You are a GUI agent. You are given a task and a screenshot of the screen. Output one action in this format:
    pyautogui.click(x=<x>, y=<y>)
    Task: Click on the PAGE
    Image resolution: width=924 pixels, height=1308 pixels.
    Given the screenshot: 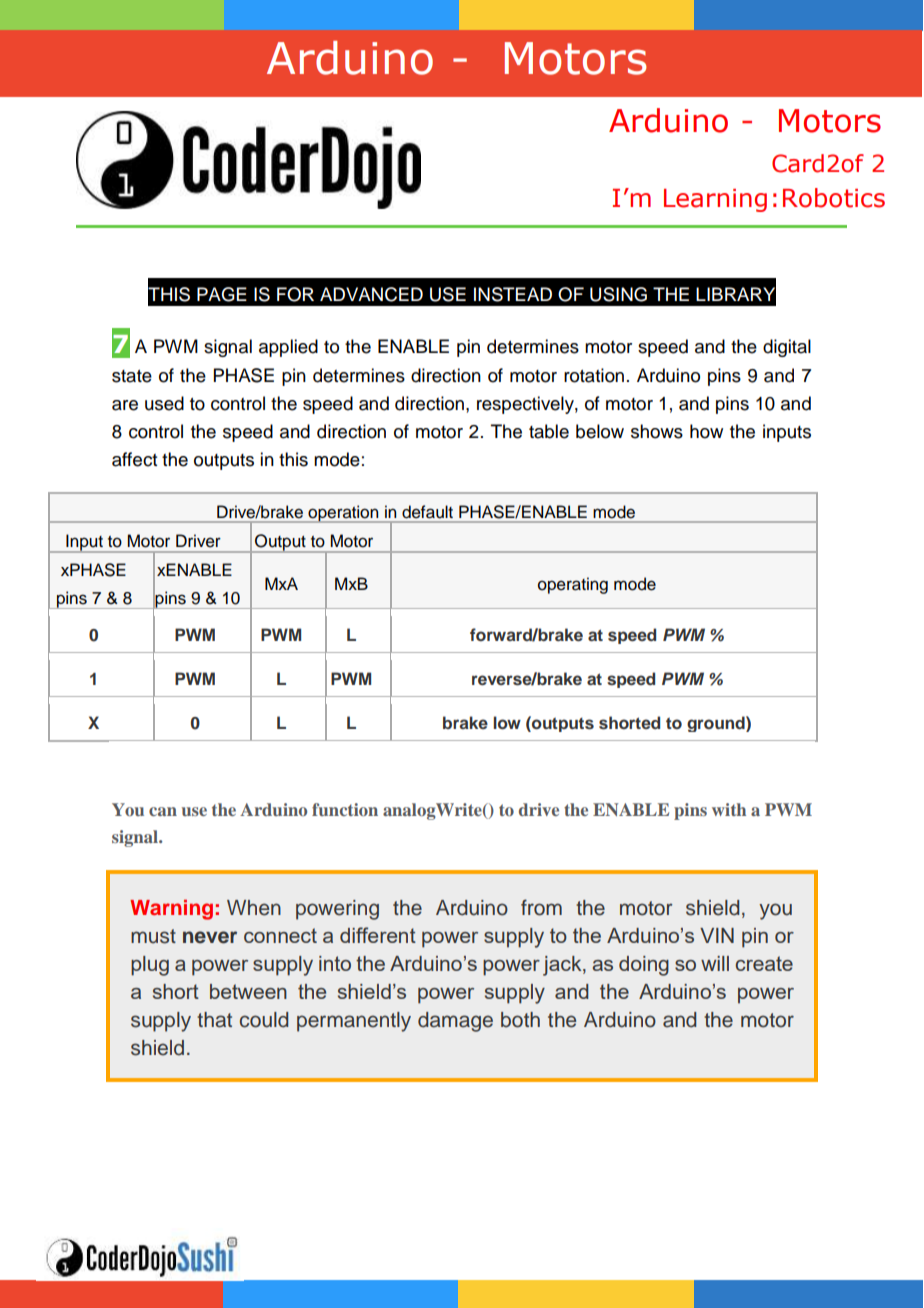 What is the action you would take?
    pyautogui.click(x=222, y=294)
